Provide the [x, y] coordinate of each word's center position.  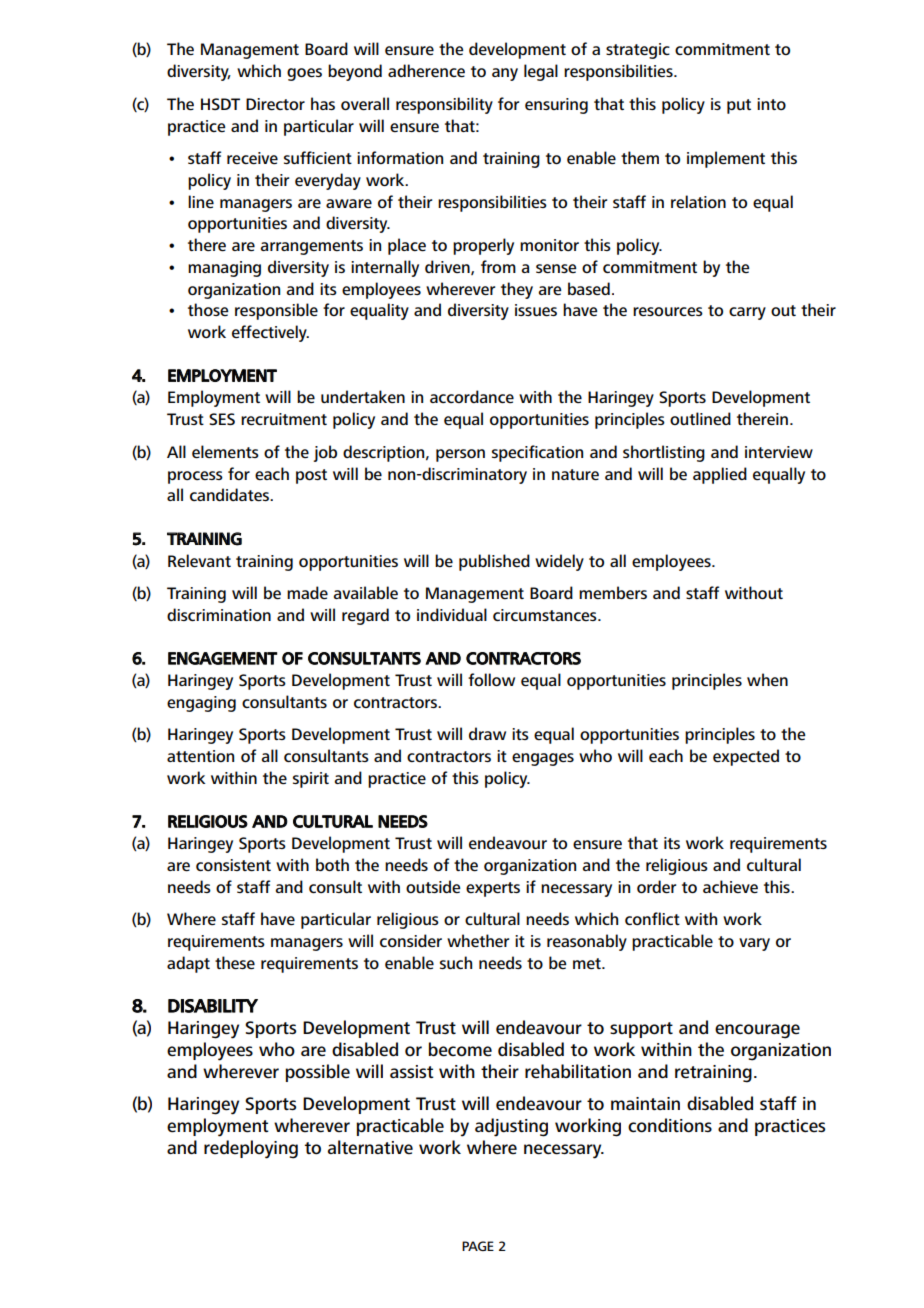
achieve [730, 886]
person [460, 455]
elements [225, 451]
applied [720, 475]
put [739, 106]
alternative [370, 1147]
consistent [233, 865]
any [505, 74]
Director [275, 104]
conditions [670, 1125]
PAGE [478, 1246]
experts [493, 889]
